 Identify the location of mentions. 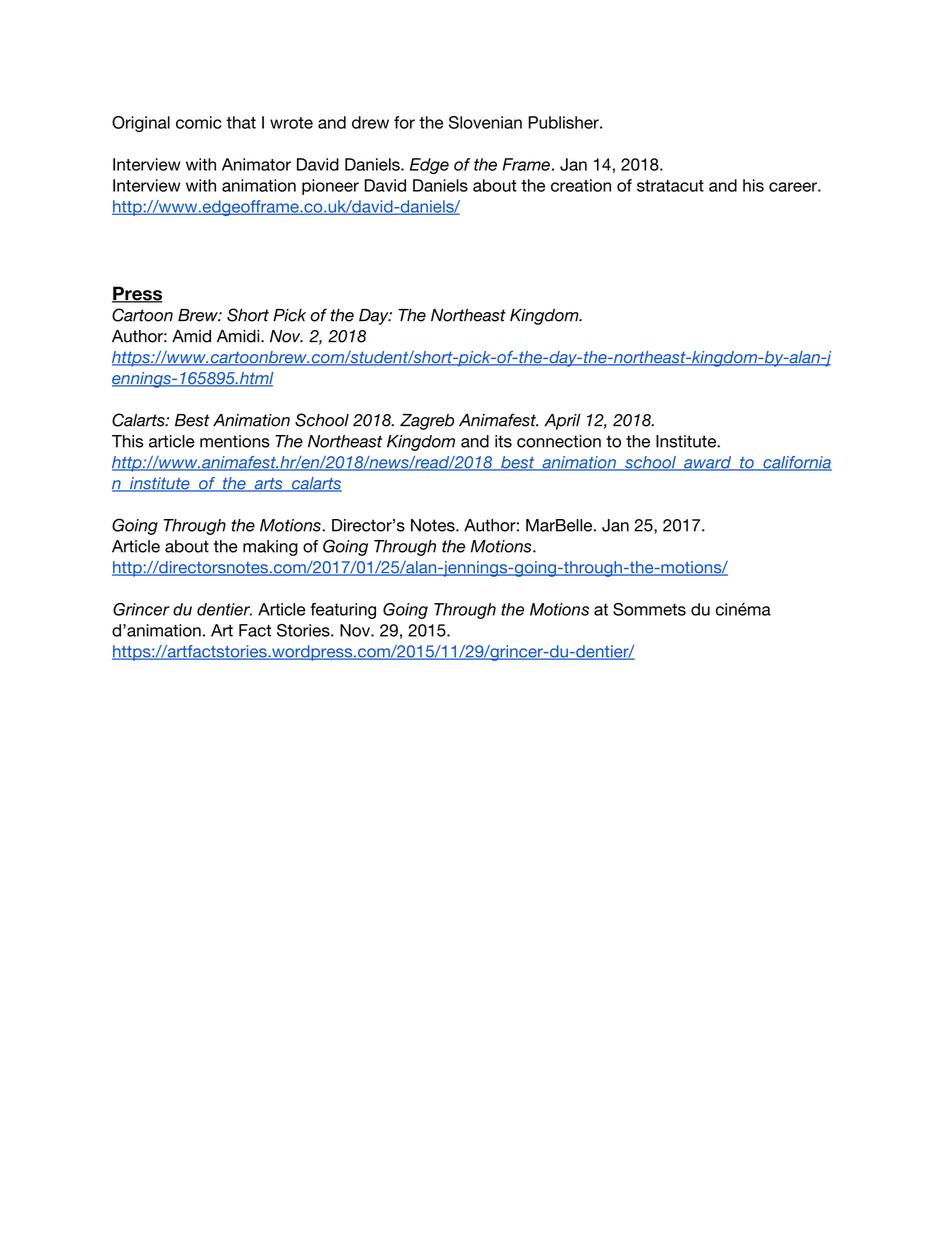
(235, 441).
